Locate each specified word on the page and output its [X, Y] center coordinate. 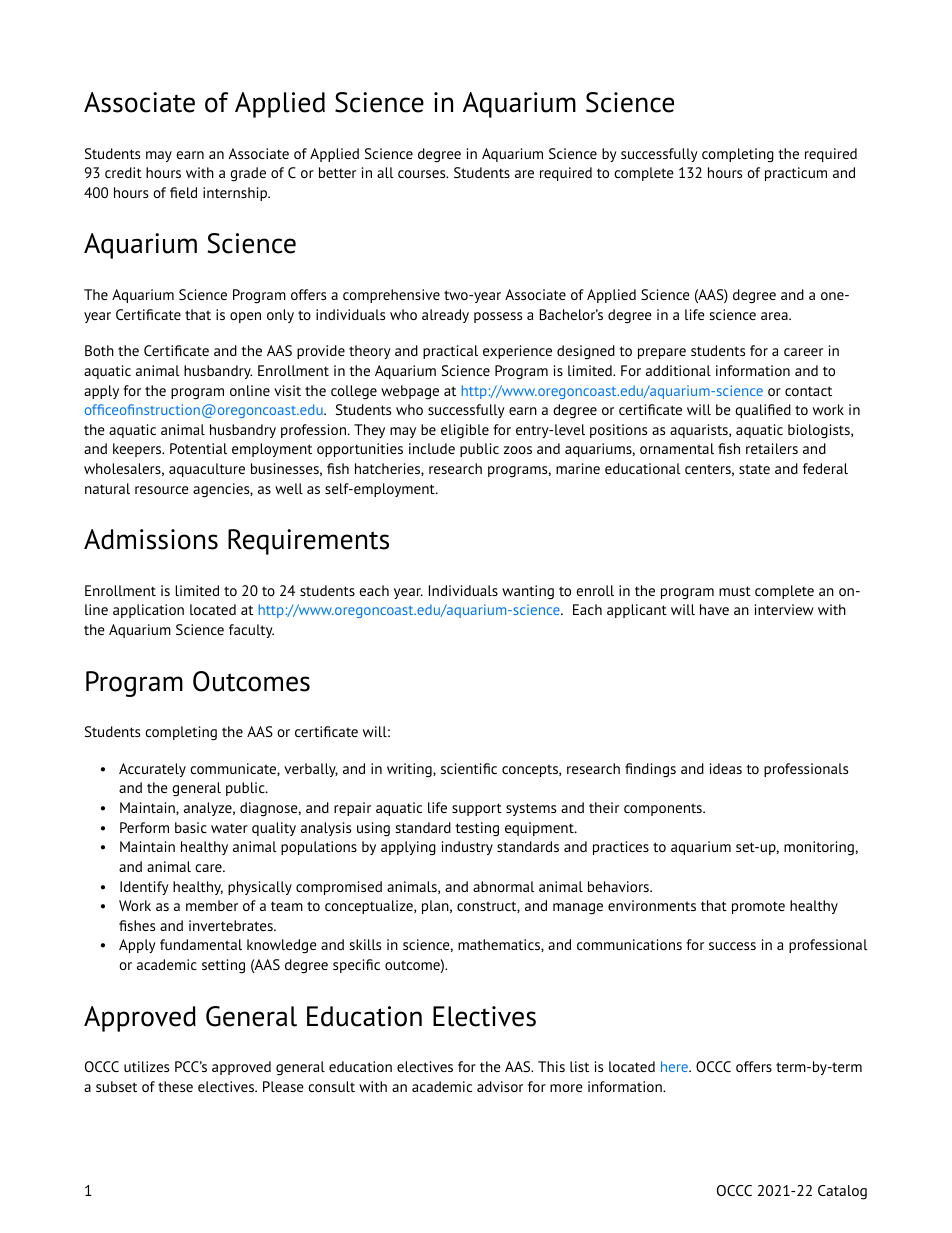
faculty [251, 631]
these [175, 1086]
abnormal [504, 886]
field [183, 192]
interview [784, 609]
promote [758, 907]
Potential [198, 448]
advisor [500, 1086]
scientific [469, 768]
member [212, 905]
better [337, 172]
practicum [796, 174]
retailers [772, 448]
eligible [465, 431]
